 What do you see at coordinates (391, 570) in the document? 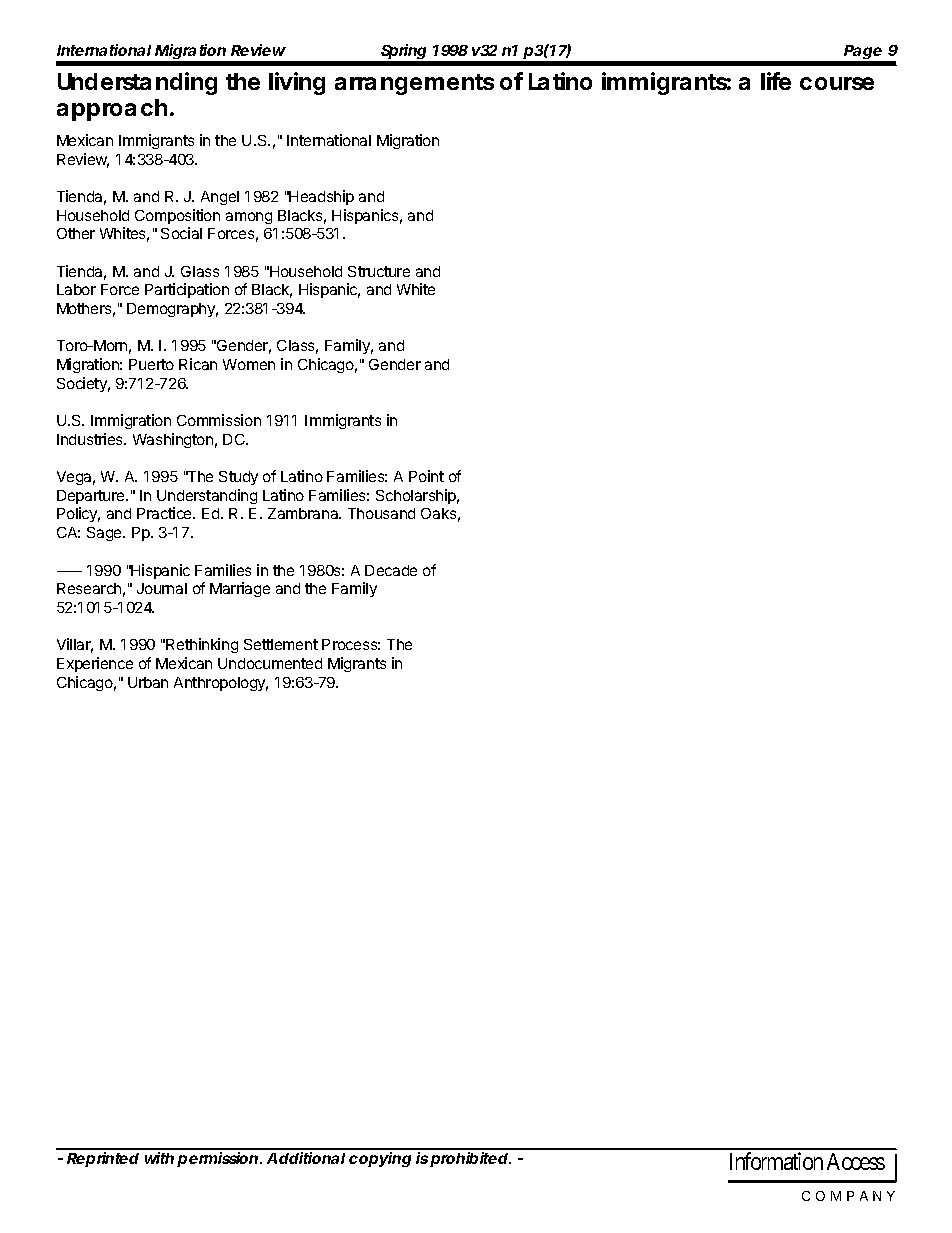
I see `Decade` at bounding box center [391, 570].
